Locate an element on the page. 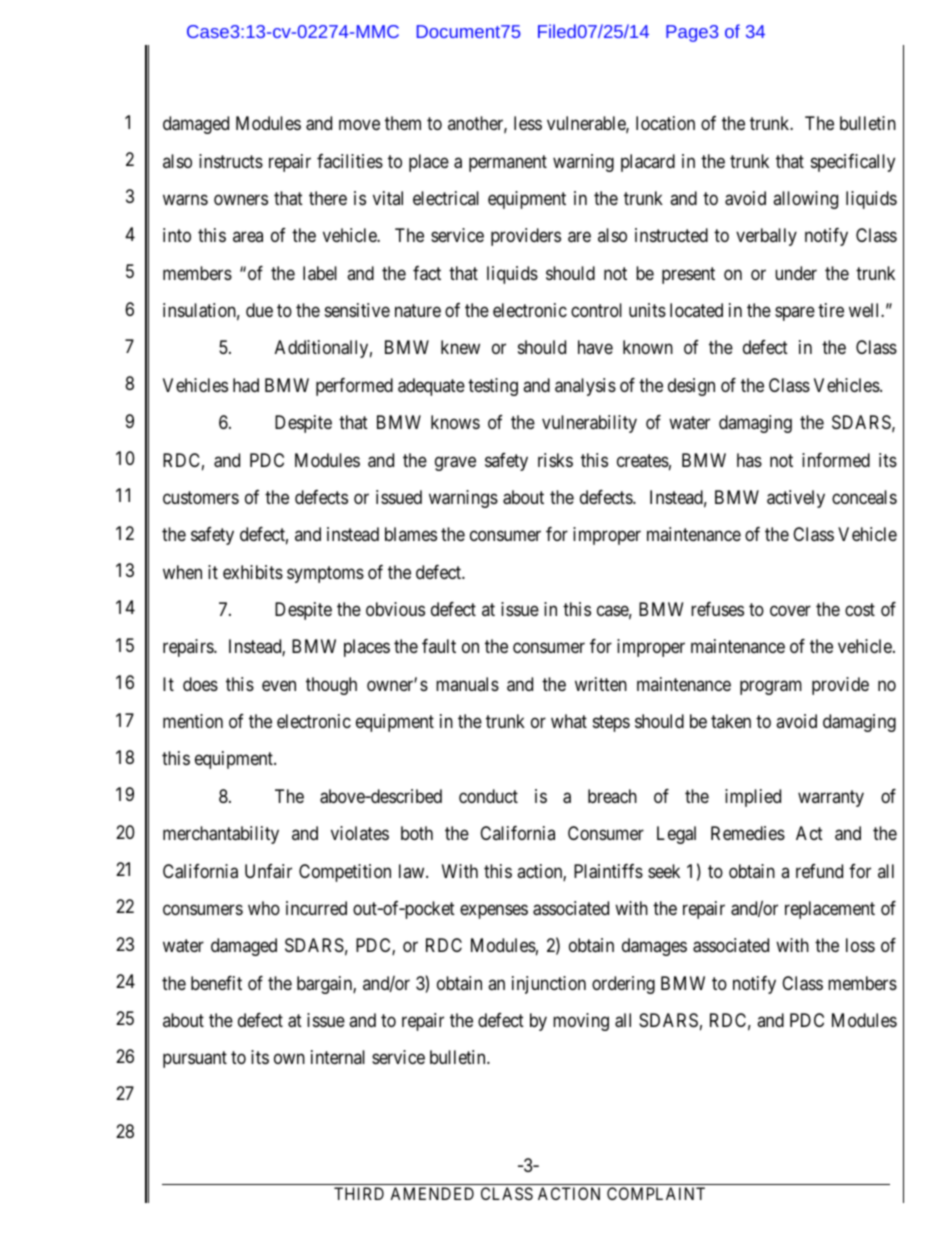  program is located at coordinates (771, 687).
